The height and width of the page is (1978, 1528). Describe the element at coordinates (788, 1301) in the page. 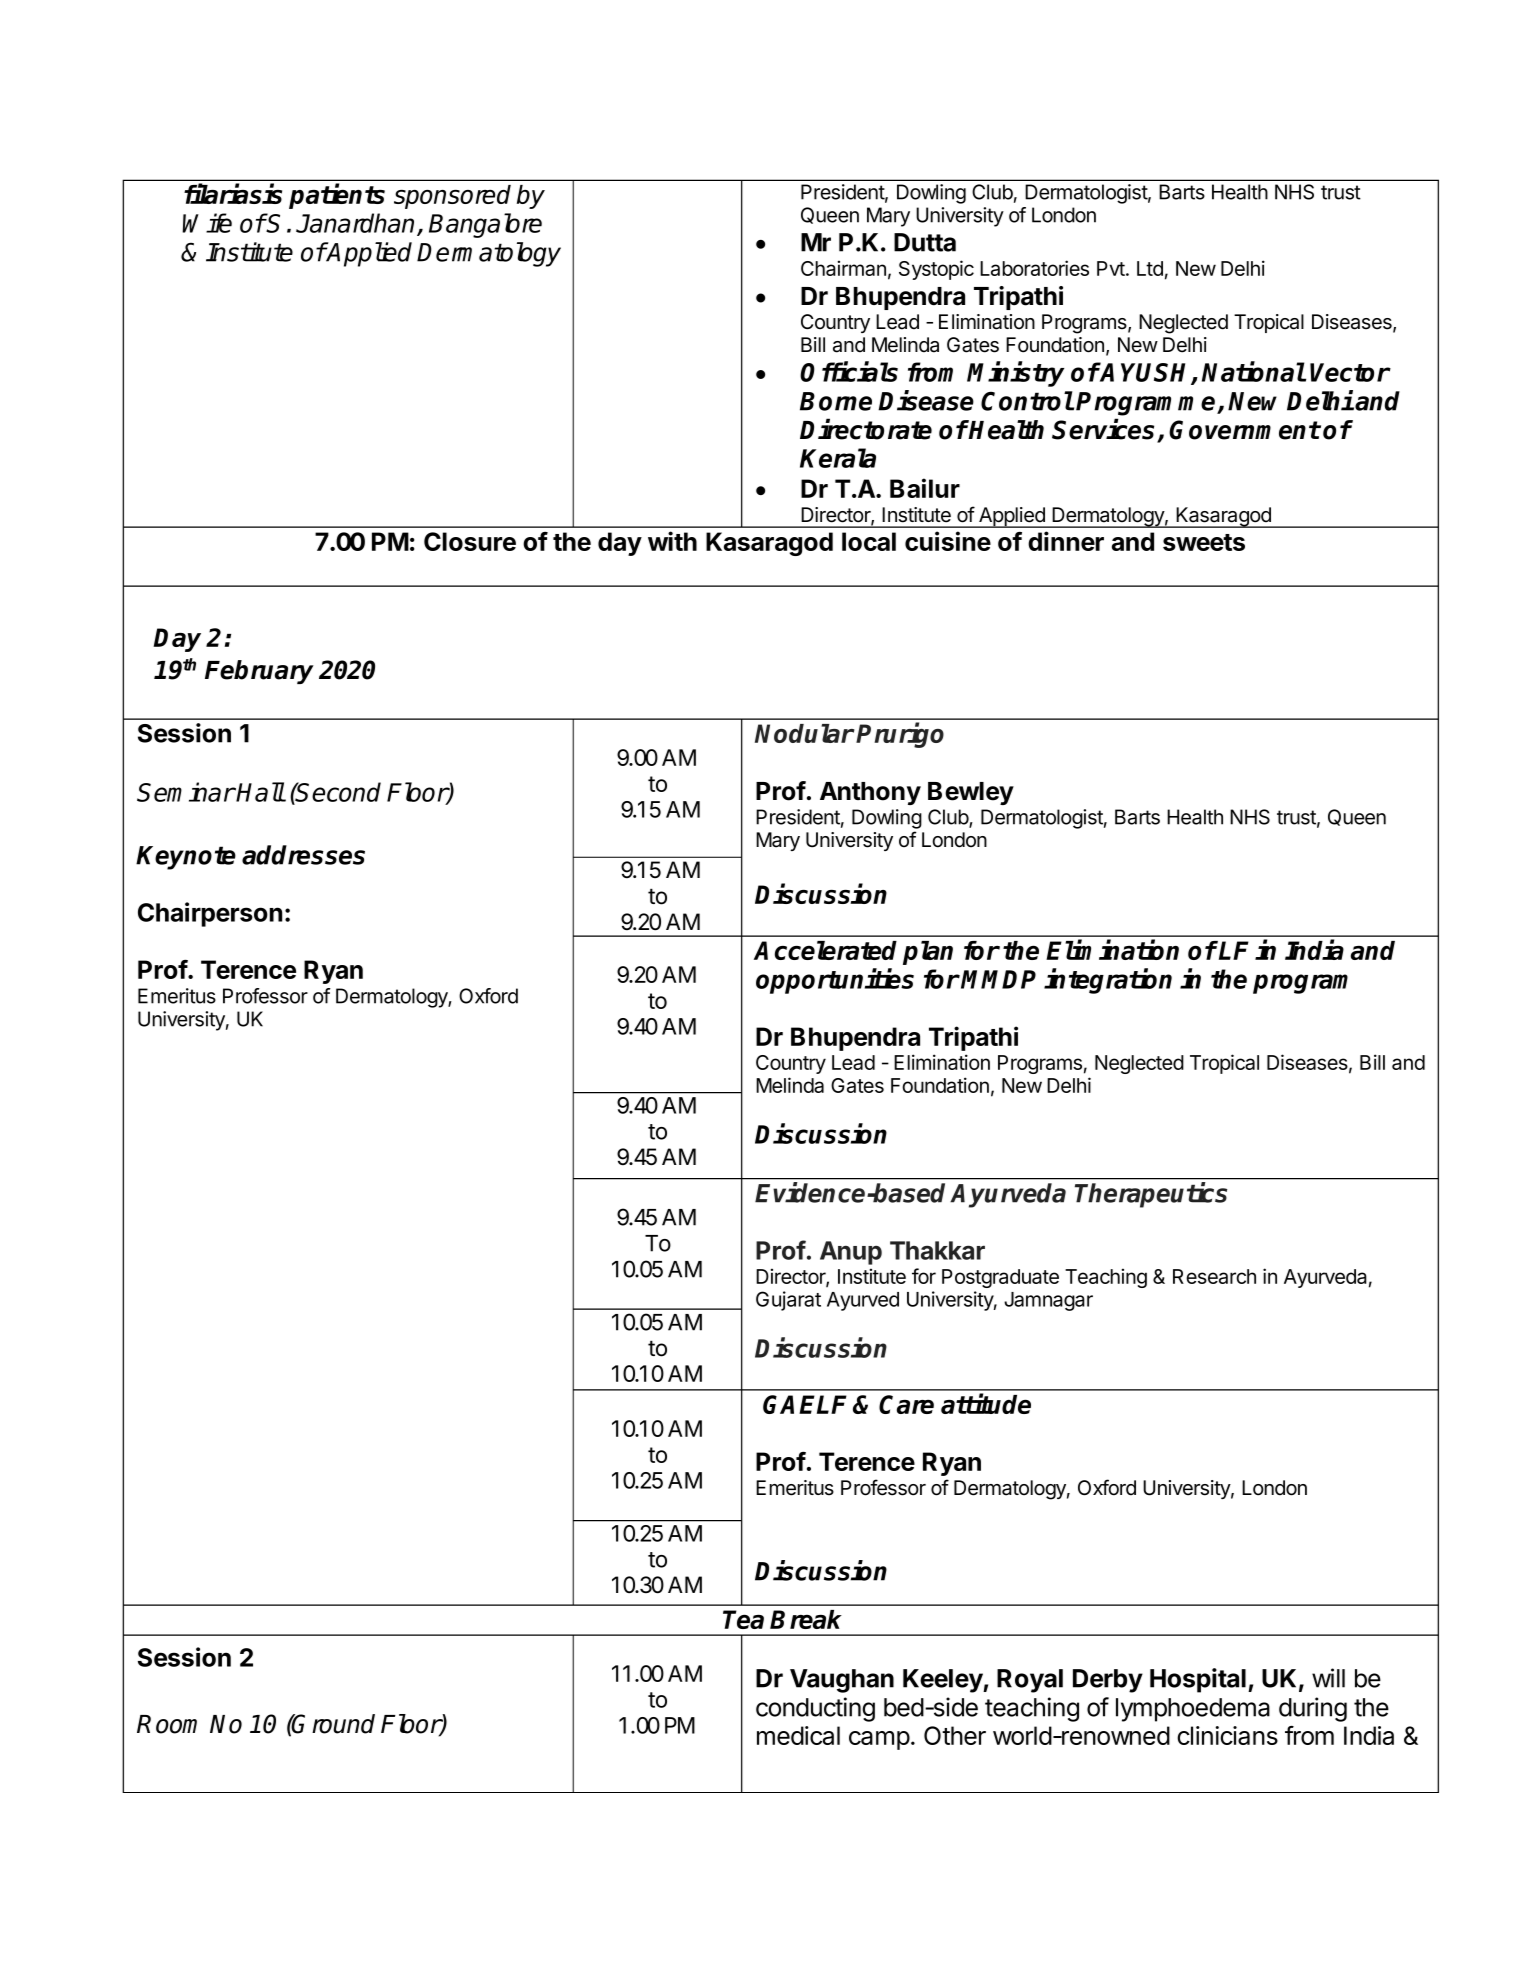

I see `Gujarat` at that location.
